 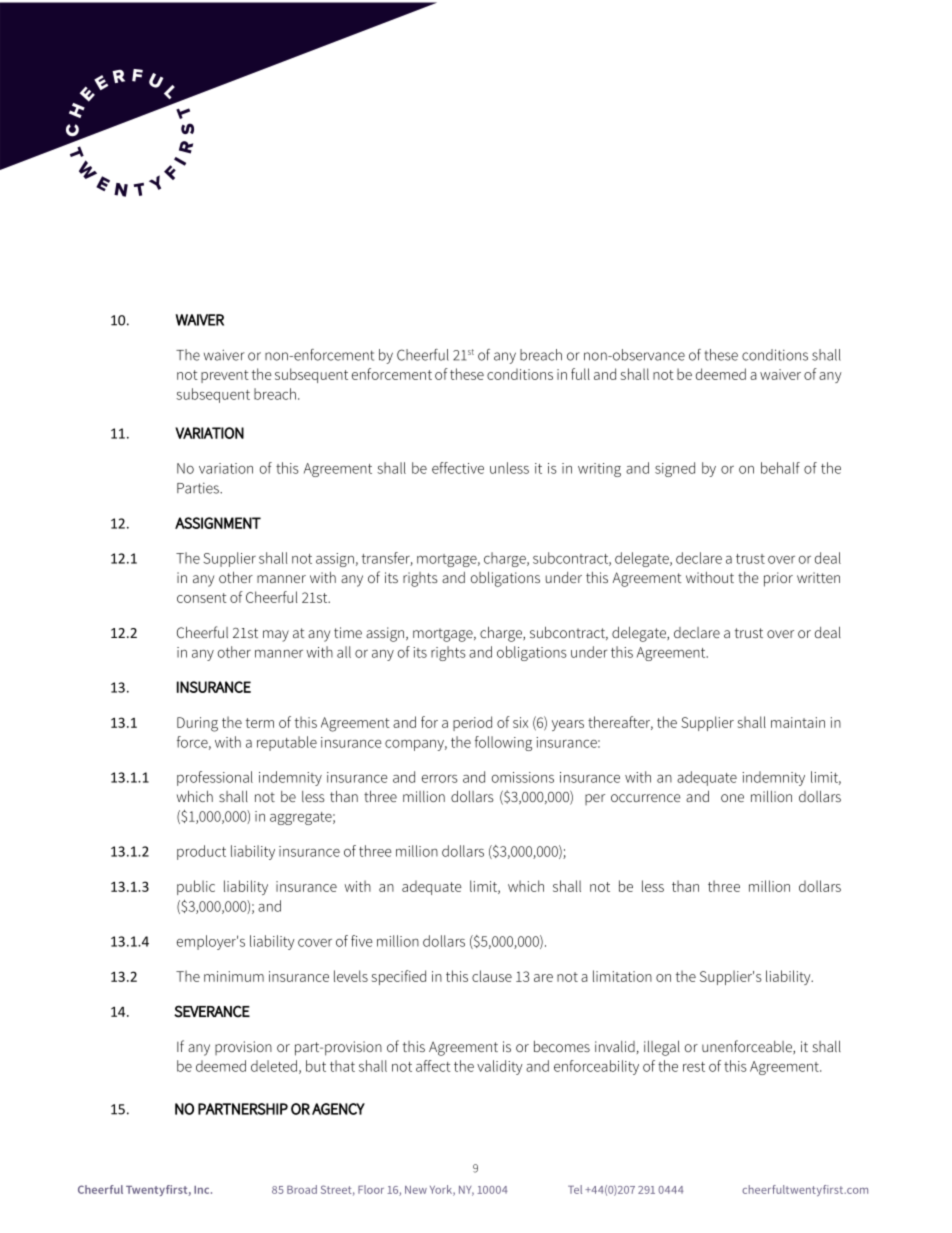 I want to click on prior, so click(x=778, y=579).
